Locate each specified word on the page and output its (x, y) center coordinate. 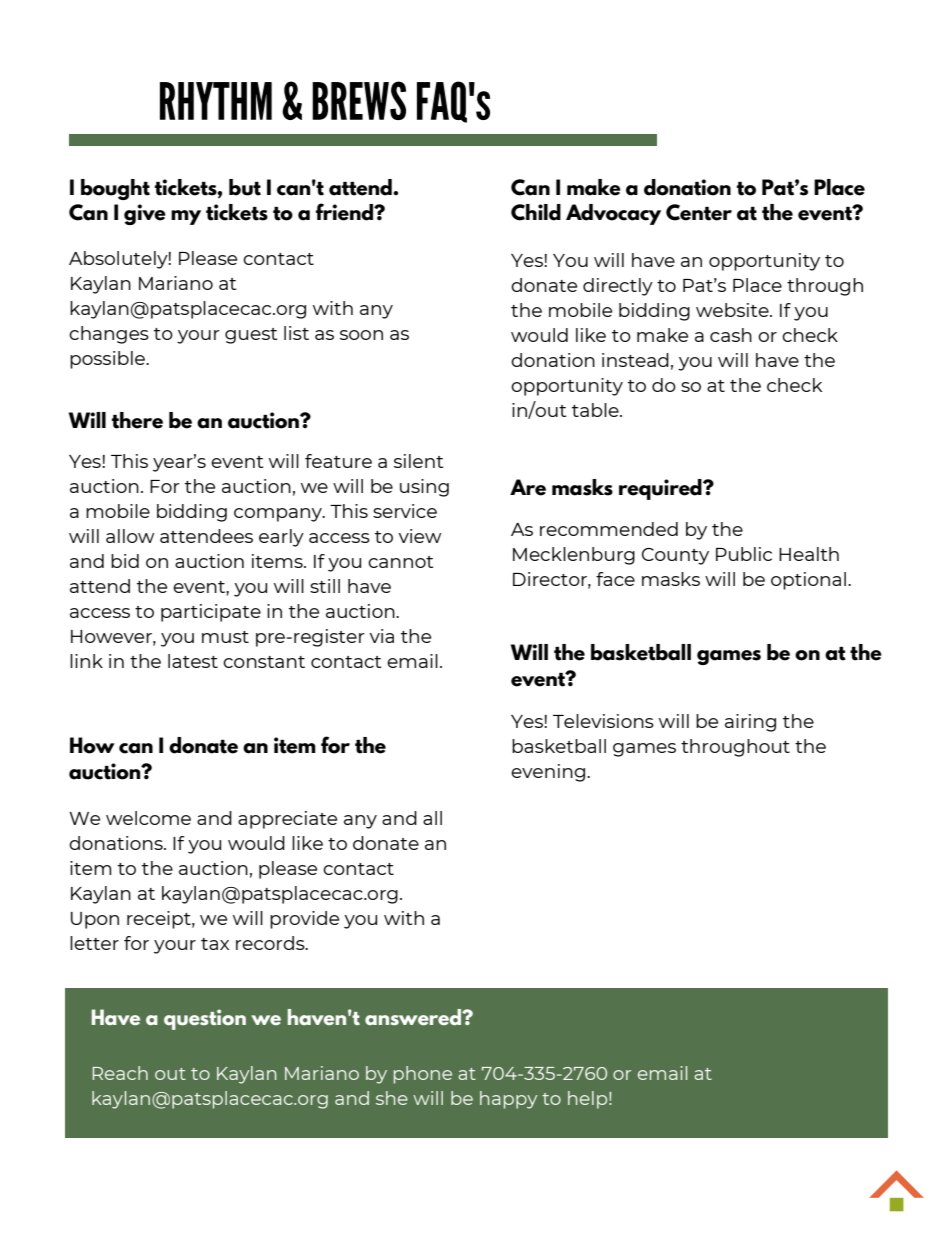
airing (750, 723)
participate (211, 613)
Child (536, 212)
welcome (148, 818)
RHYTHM (216, 101)
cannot (400, 562)
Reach (120, 1073)
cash (731, 335)
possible (108, 360)
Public (744, 554)
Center (699, 212)
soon (361, 335)
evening (549, 773)
